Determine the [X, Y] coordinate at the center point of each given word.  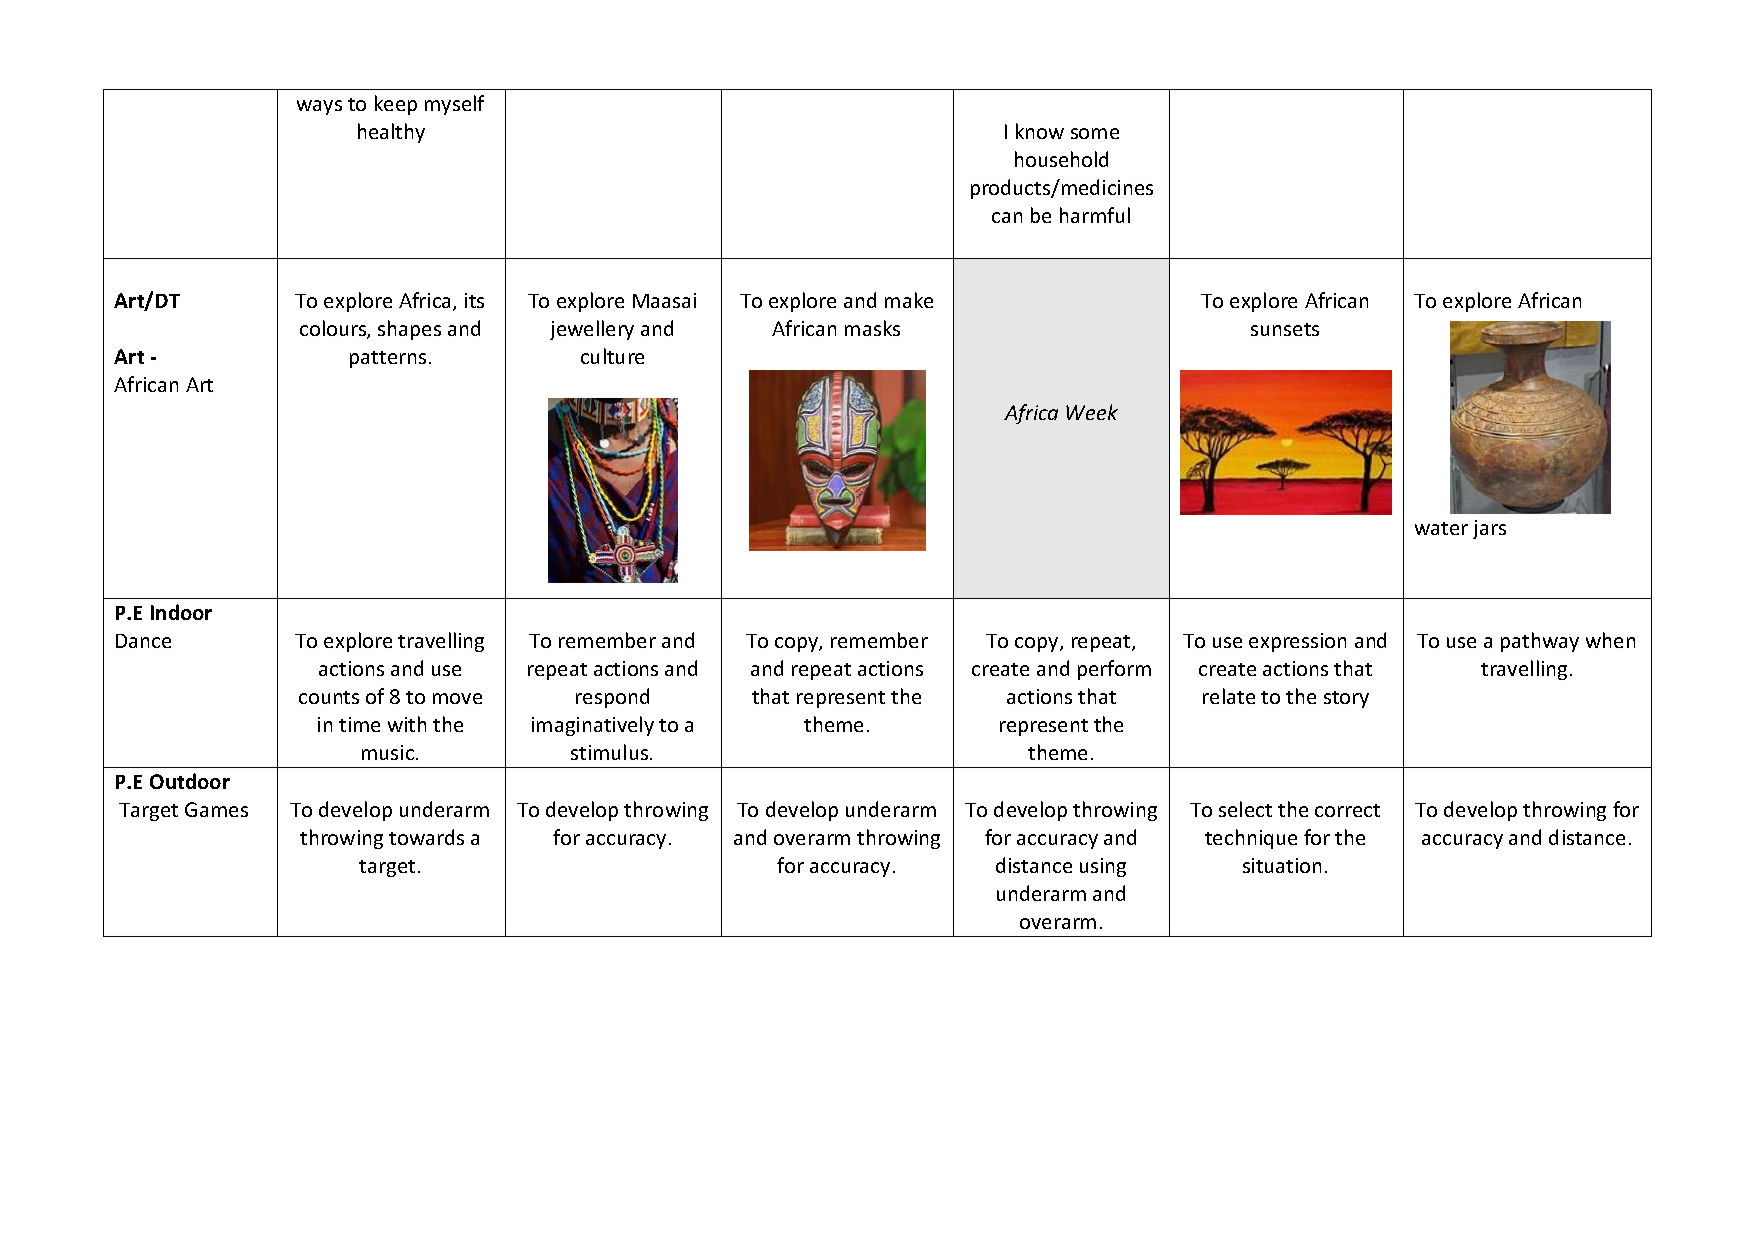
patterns [388, 359]
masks [872, 328]
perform [1114, 670]
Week [1092, 412]
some [1095, 133]
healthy [391, 133]
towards [426, 837]
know [1040, 131]
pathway [1540, 642]
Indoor [181, 612]
